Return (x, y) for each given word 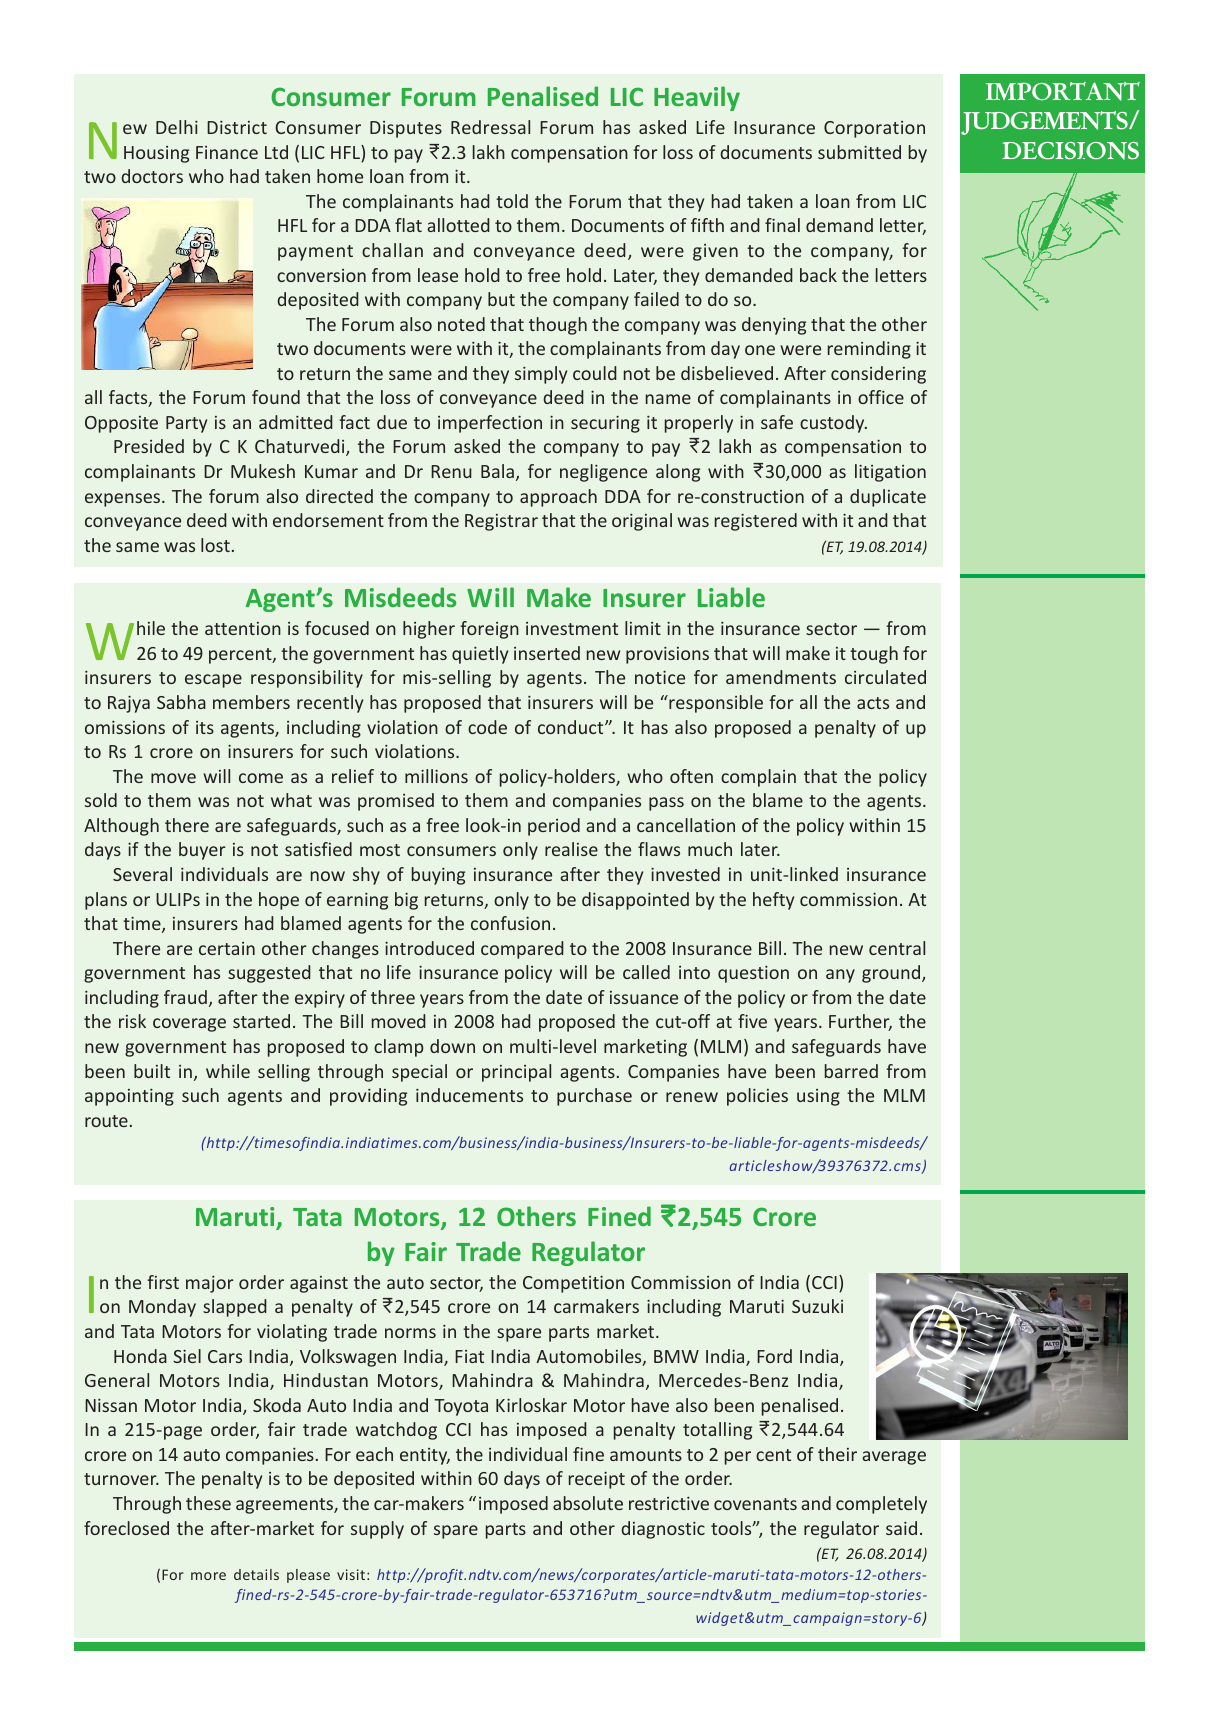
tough (874, 655)
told (512, 201)
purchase (594, 1097)
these (208, 1503)
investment (572, 628)
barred (851, 1071)
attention (243, 628)
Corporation (874, 129)
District (237, 127)
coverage (189, 1025)
